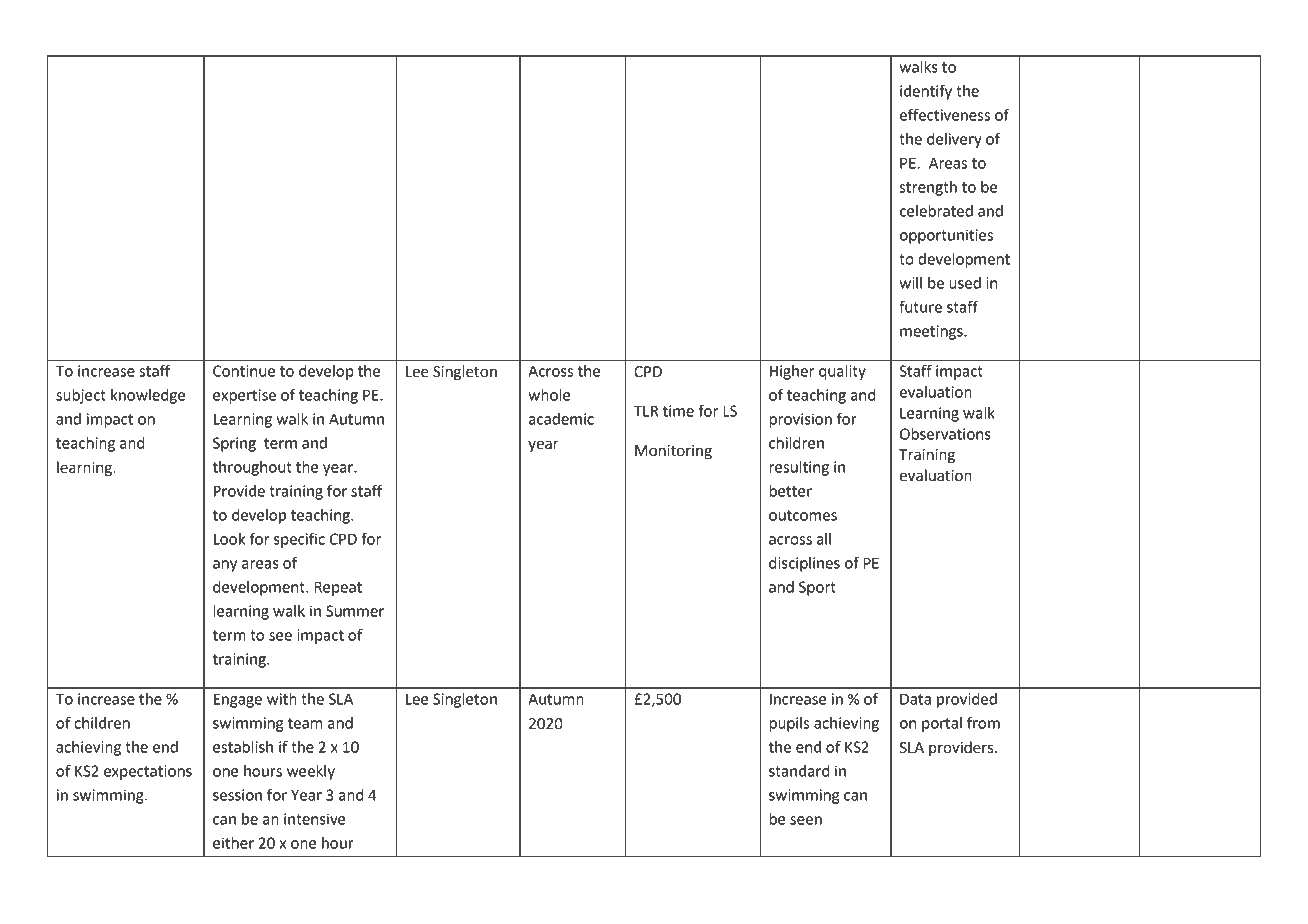 This screenshot has width=1308, height=924. I want to click on either, so click(233, 843).
